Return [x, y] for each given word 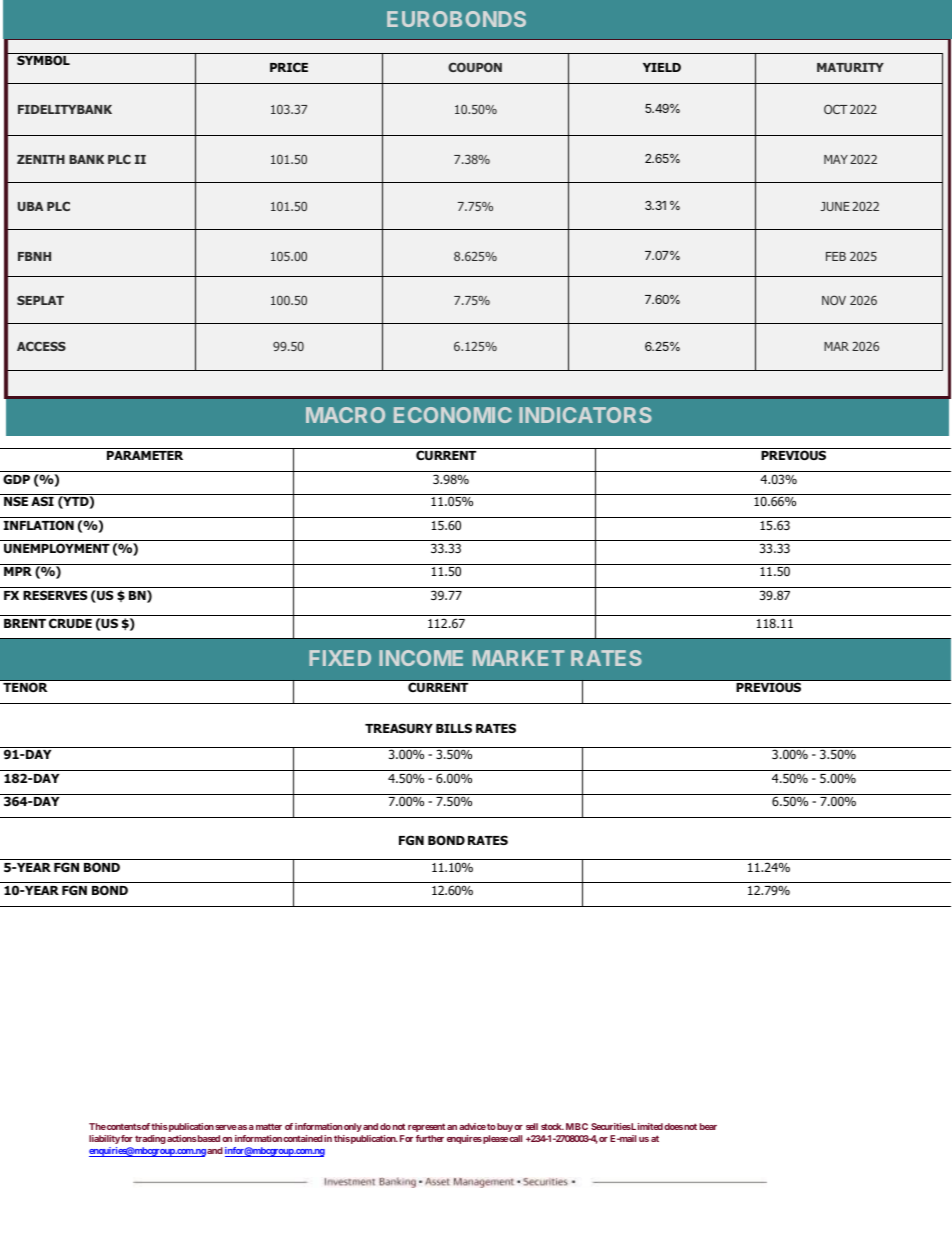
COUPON [475, 67]
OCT [836, 109]
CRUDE [70, 623]
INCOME [421, 658]
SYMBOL [43, 60]
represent [426, 1127]
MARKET [519, 658]
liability [104, 1139]
